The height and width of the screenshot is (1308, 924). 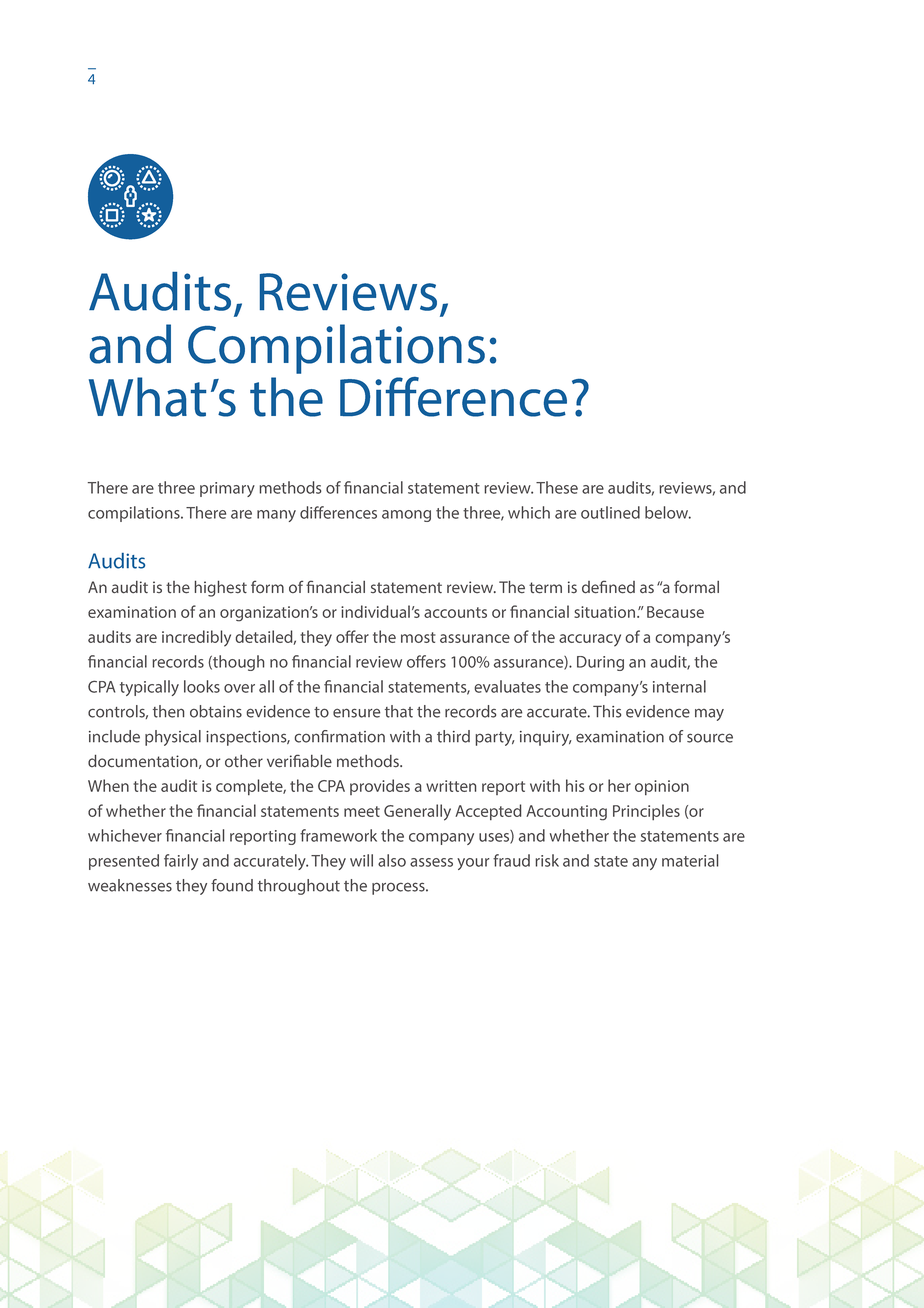 I want to click on looks, so click(x=202, y=686).
